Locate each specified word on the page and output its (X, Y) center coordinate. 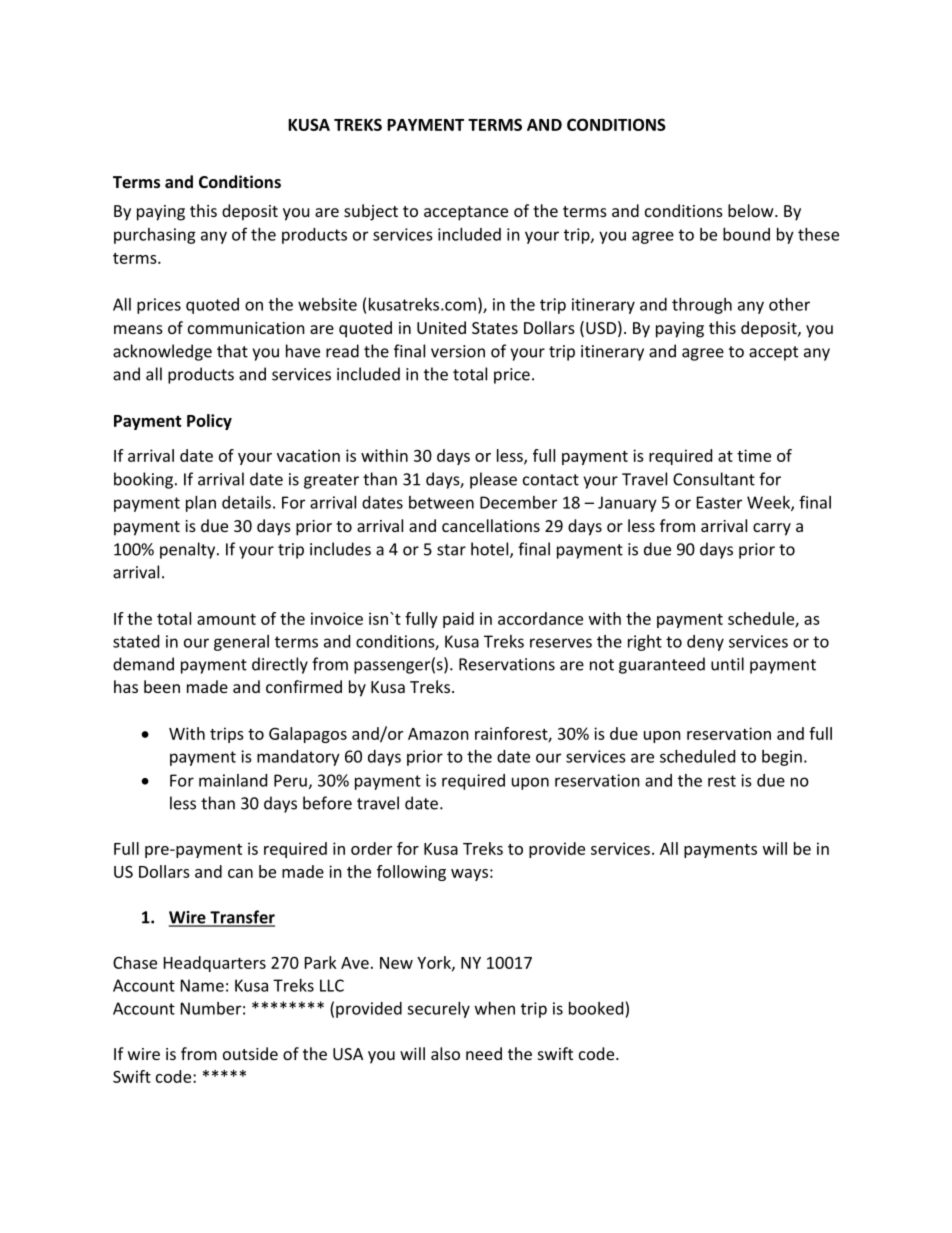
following (411, 873)
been (162, 686)
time (754, 455)
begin (782, 758)
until (727, 664)
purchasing (155, 236)
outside (250, 1053)
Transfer (241, 918)
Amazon (438, 734)
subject (371, 212)
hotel (491, 550)
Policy (209, 422)
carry (772, 529)
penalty (189, 550)
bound (746, 234)
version (458, 351)
